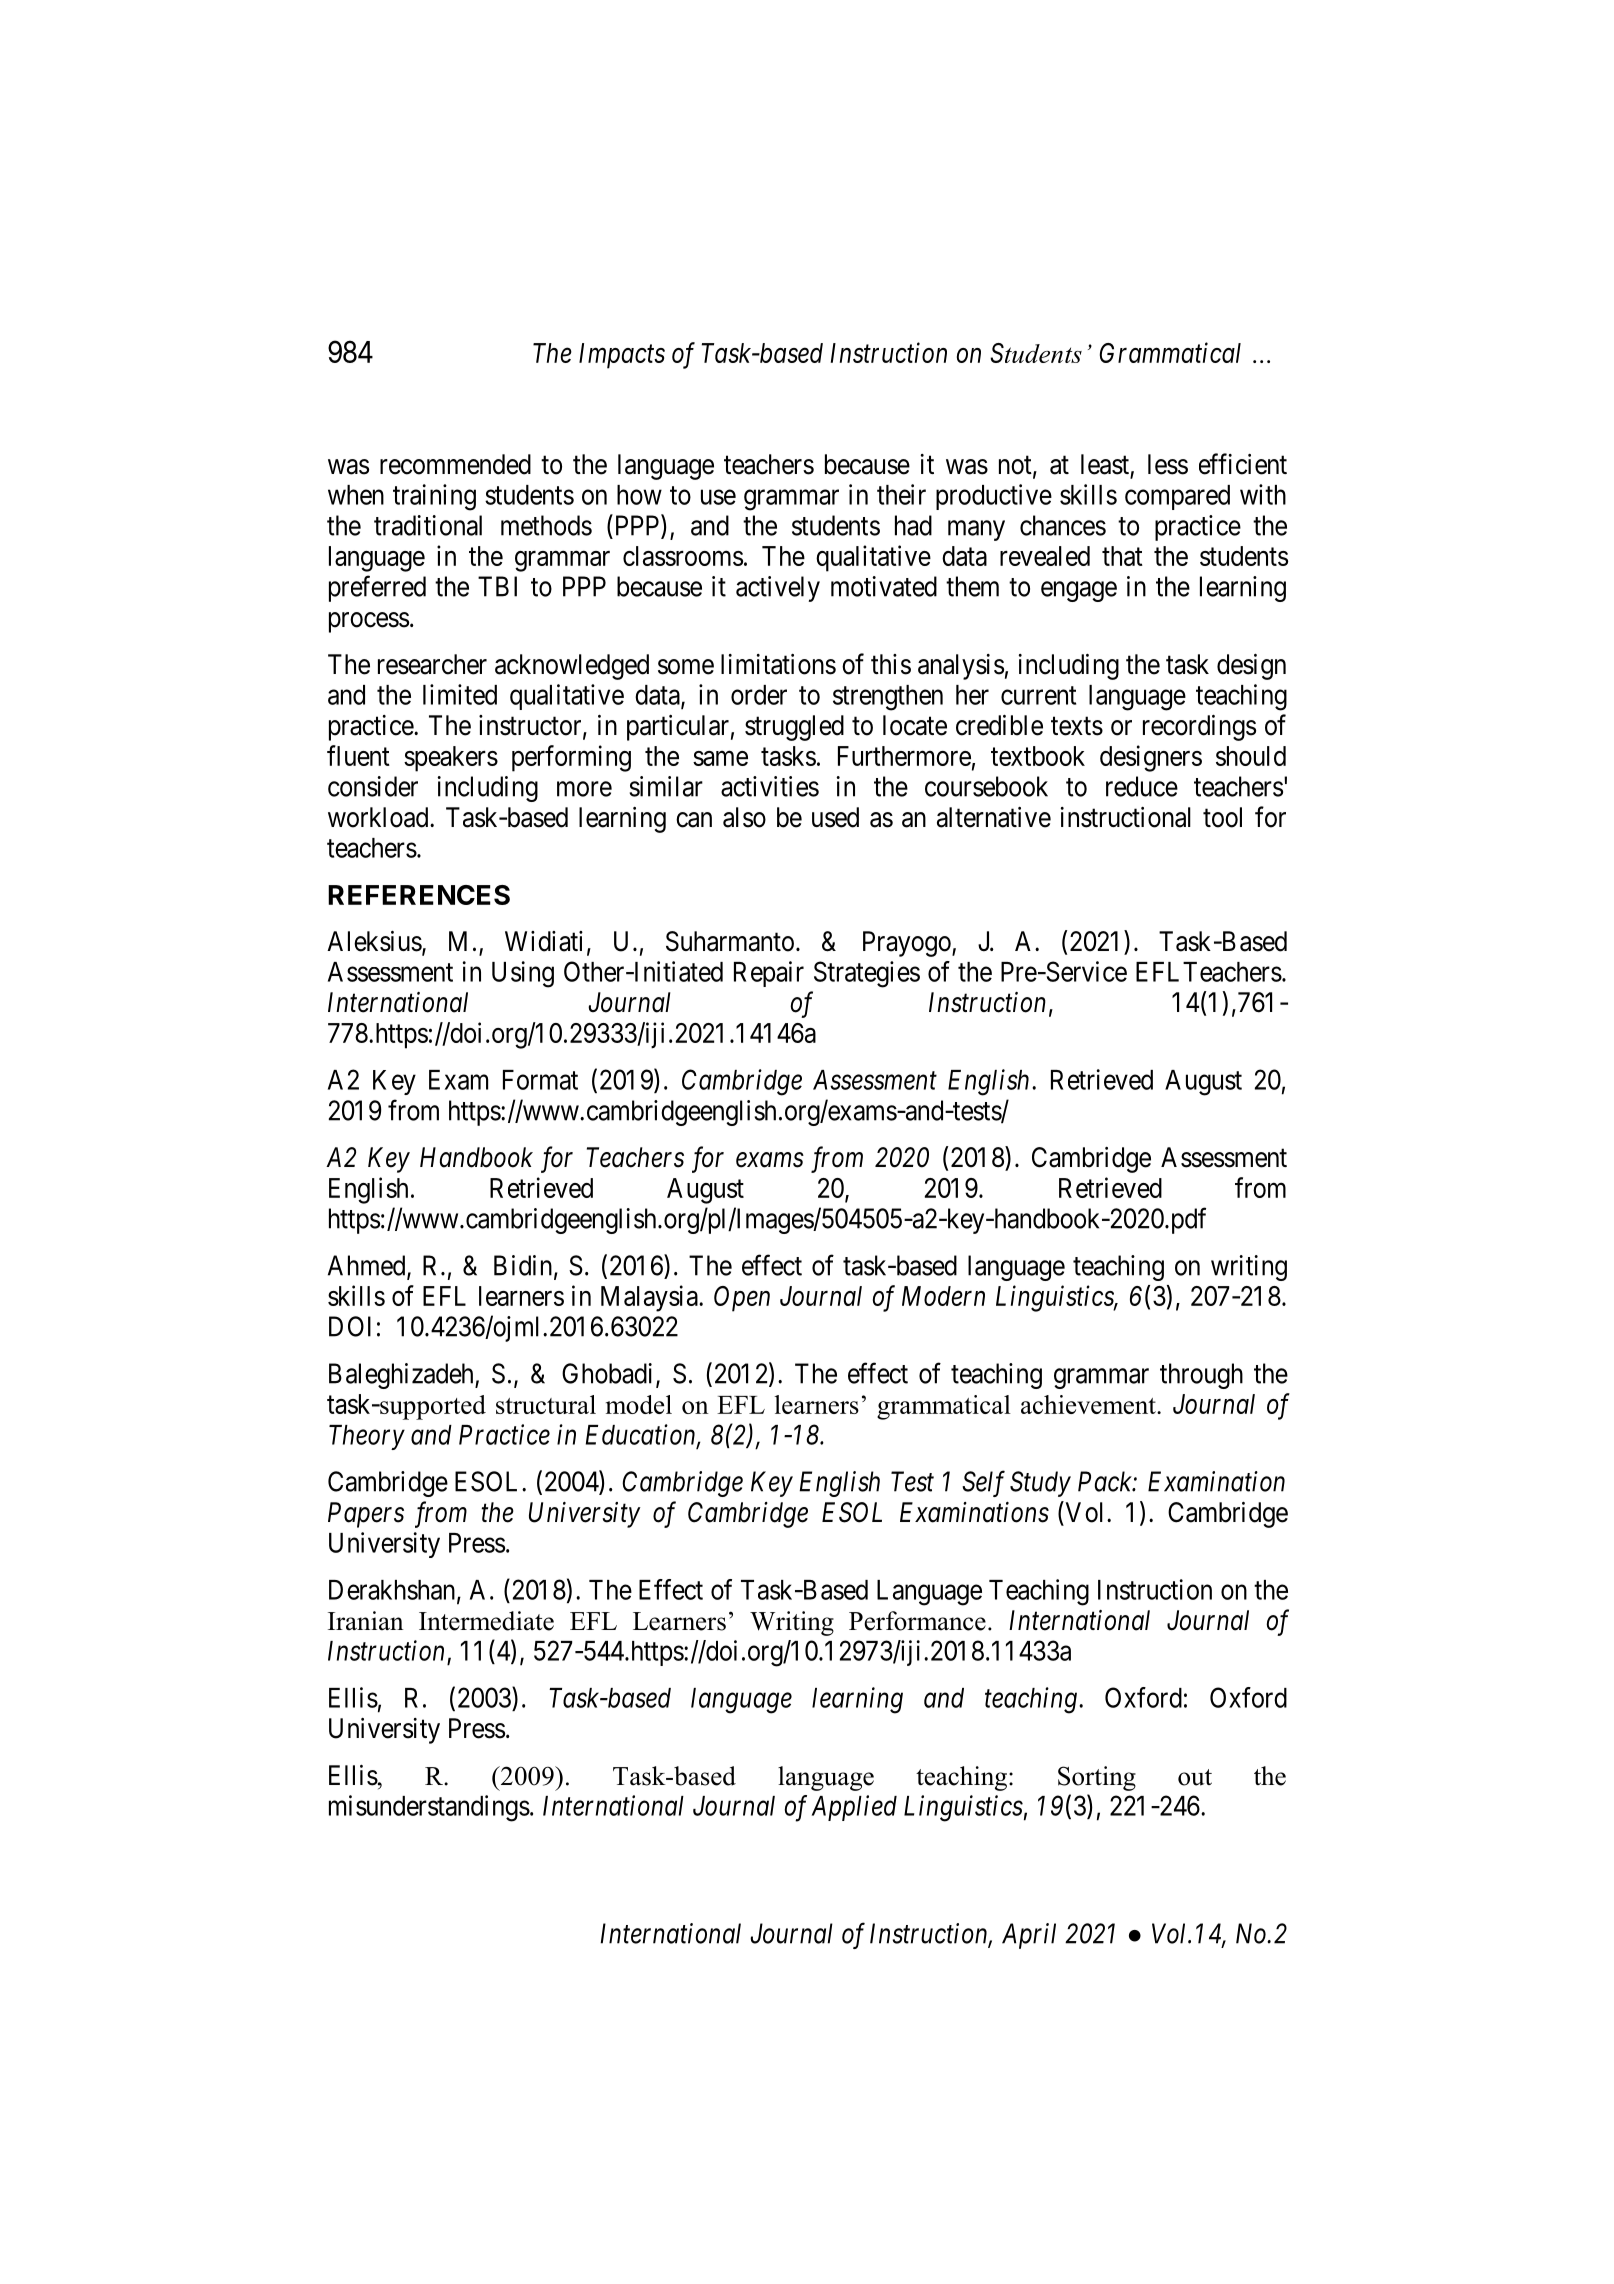 The width and height of the image is (1614, 2284). Describe the element at coordinates (540, 1080) in the image. I see `Format` at that location.
